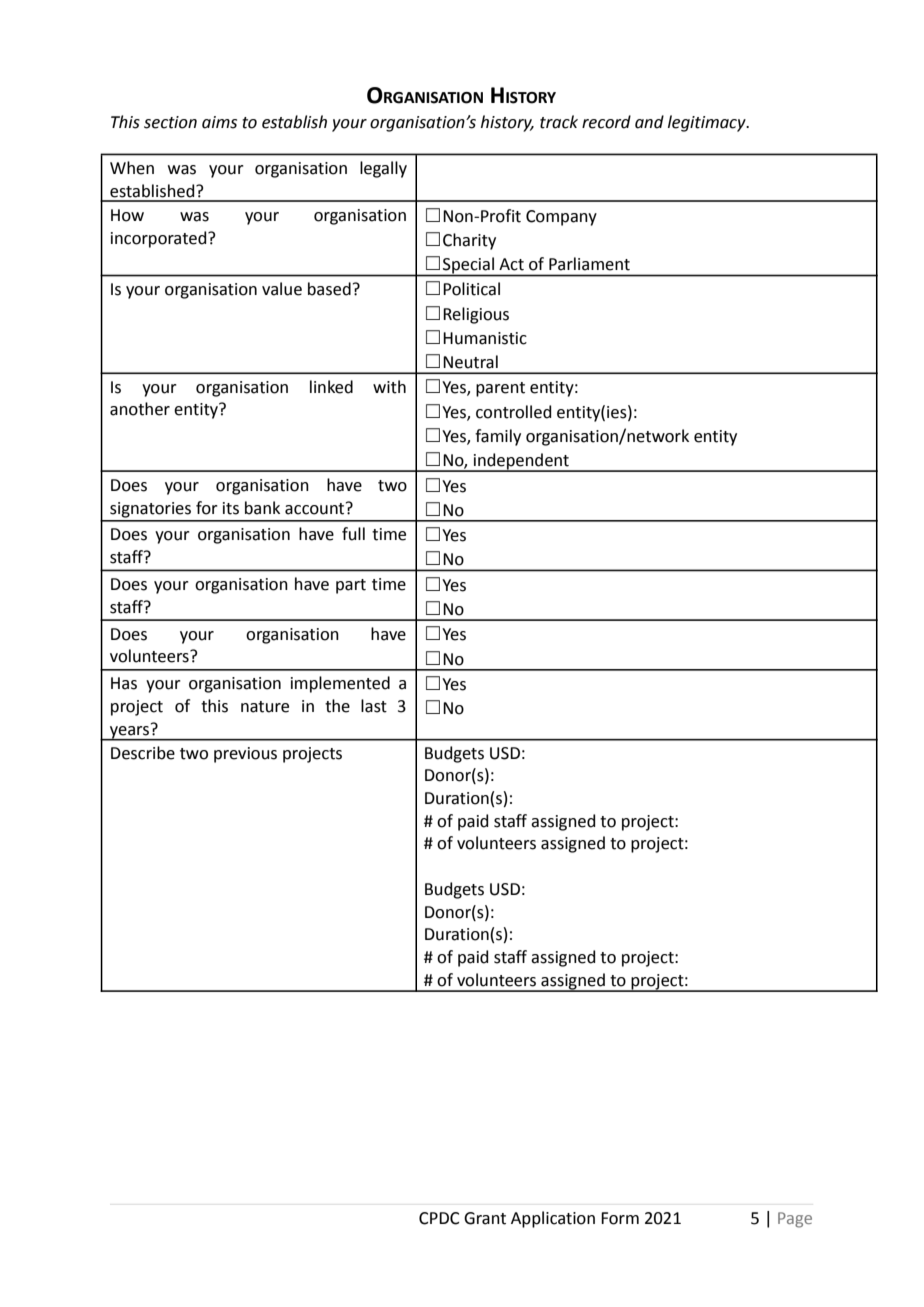  Describe the element at coordinates (219, 122) in the image. I see `aims` at that location.
